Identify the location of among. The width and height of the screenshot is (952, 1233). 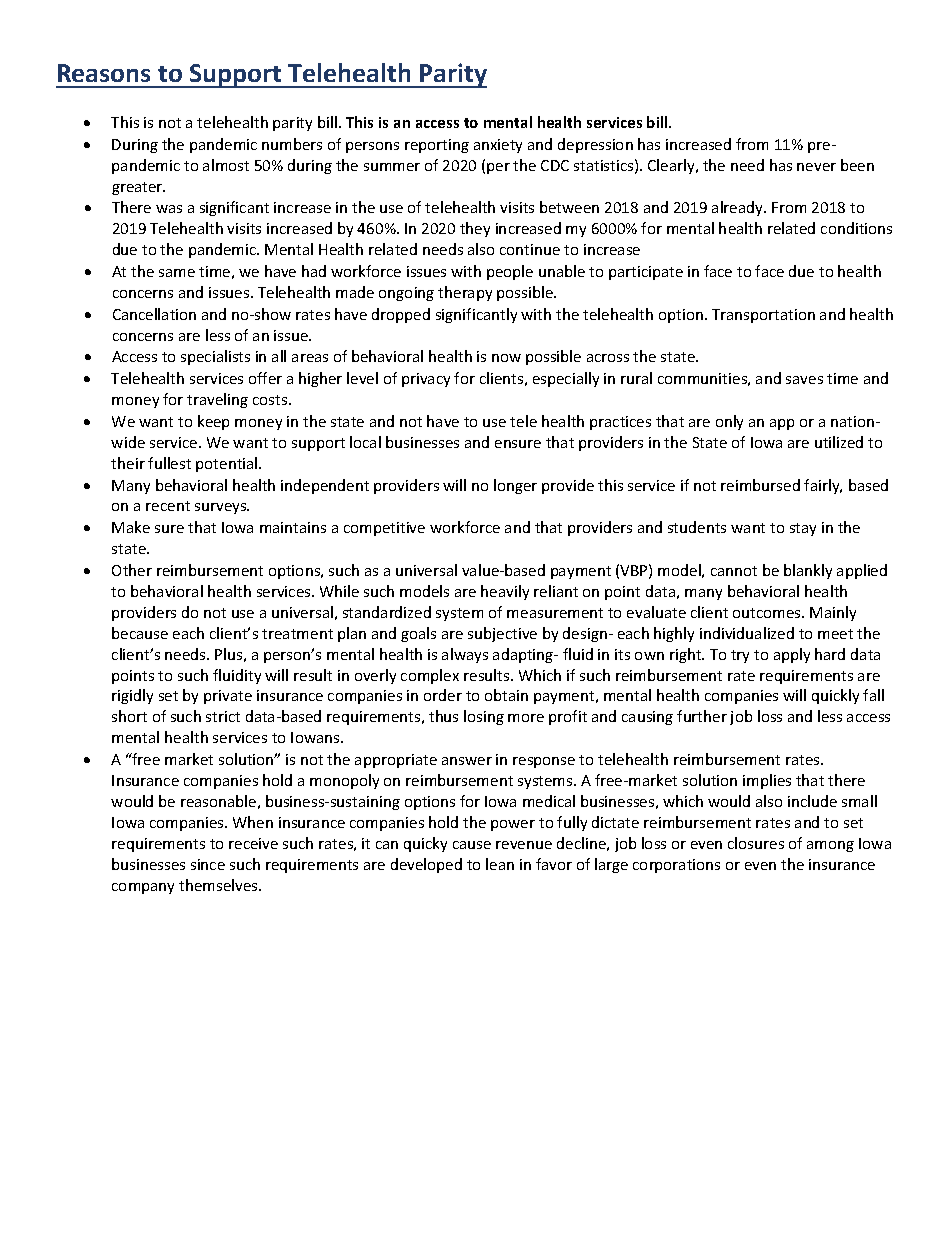
(830, 846).
